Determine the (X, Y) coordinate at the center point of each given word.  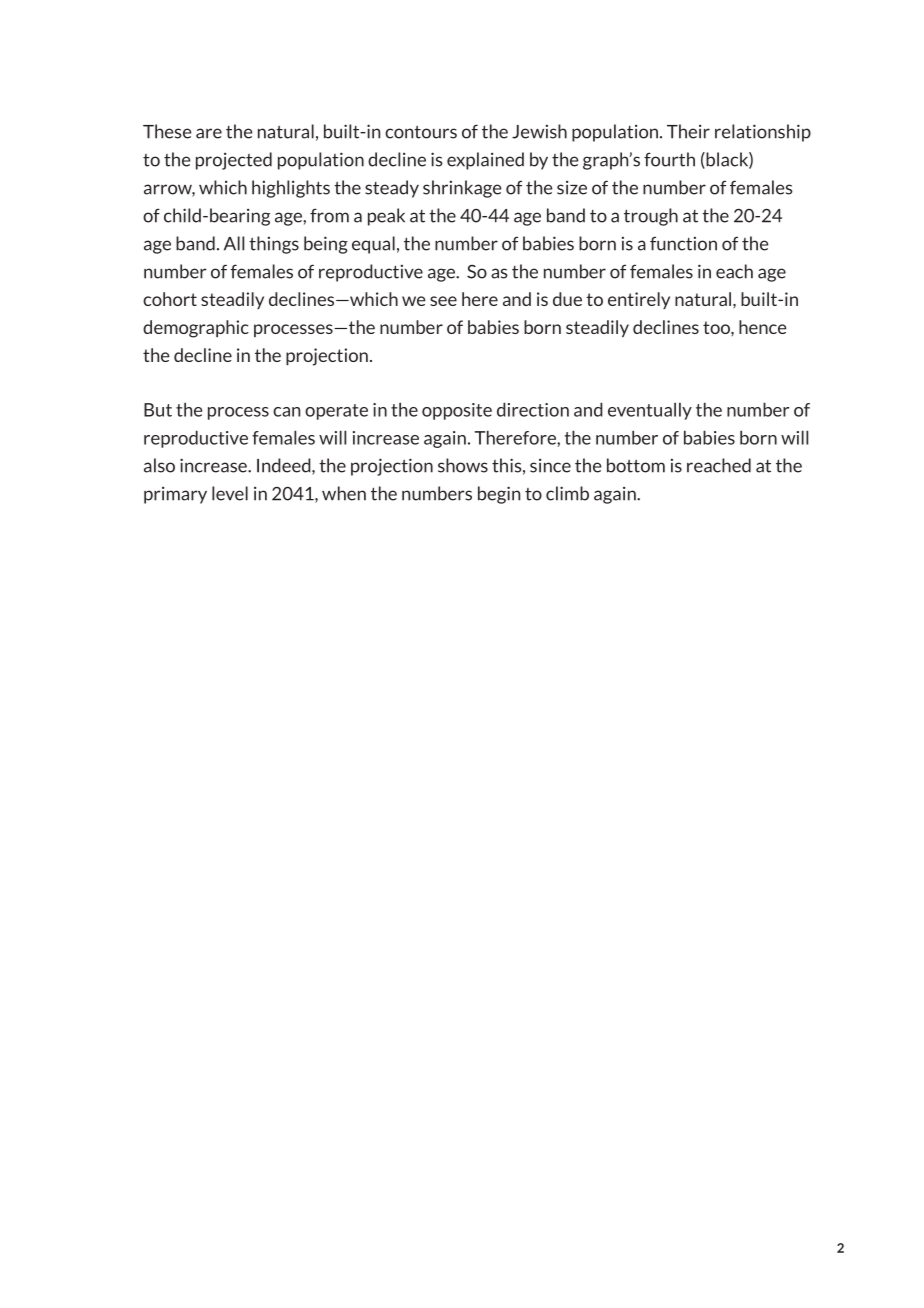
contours (421, 132)
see (443, 301)
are (209, 133)
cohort (170, 299)
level (230, 493)
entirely (639, 300)
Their (688, 131)
